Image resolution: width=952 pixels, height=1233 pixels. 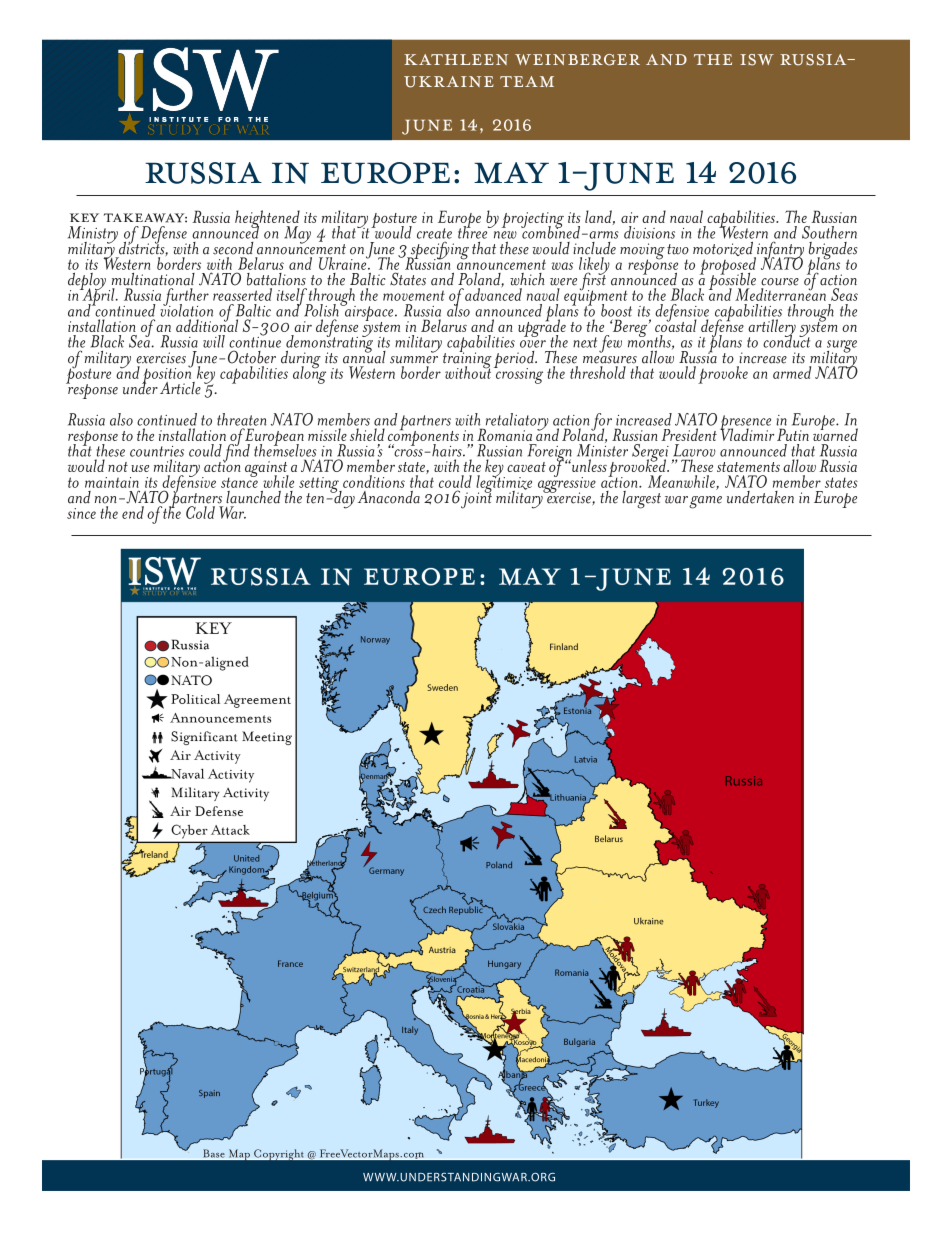 I want to click on Kathleen, so click(x=456, y=59).
